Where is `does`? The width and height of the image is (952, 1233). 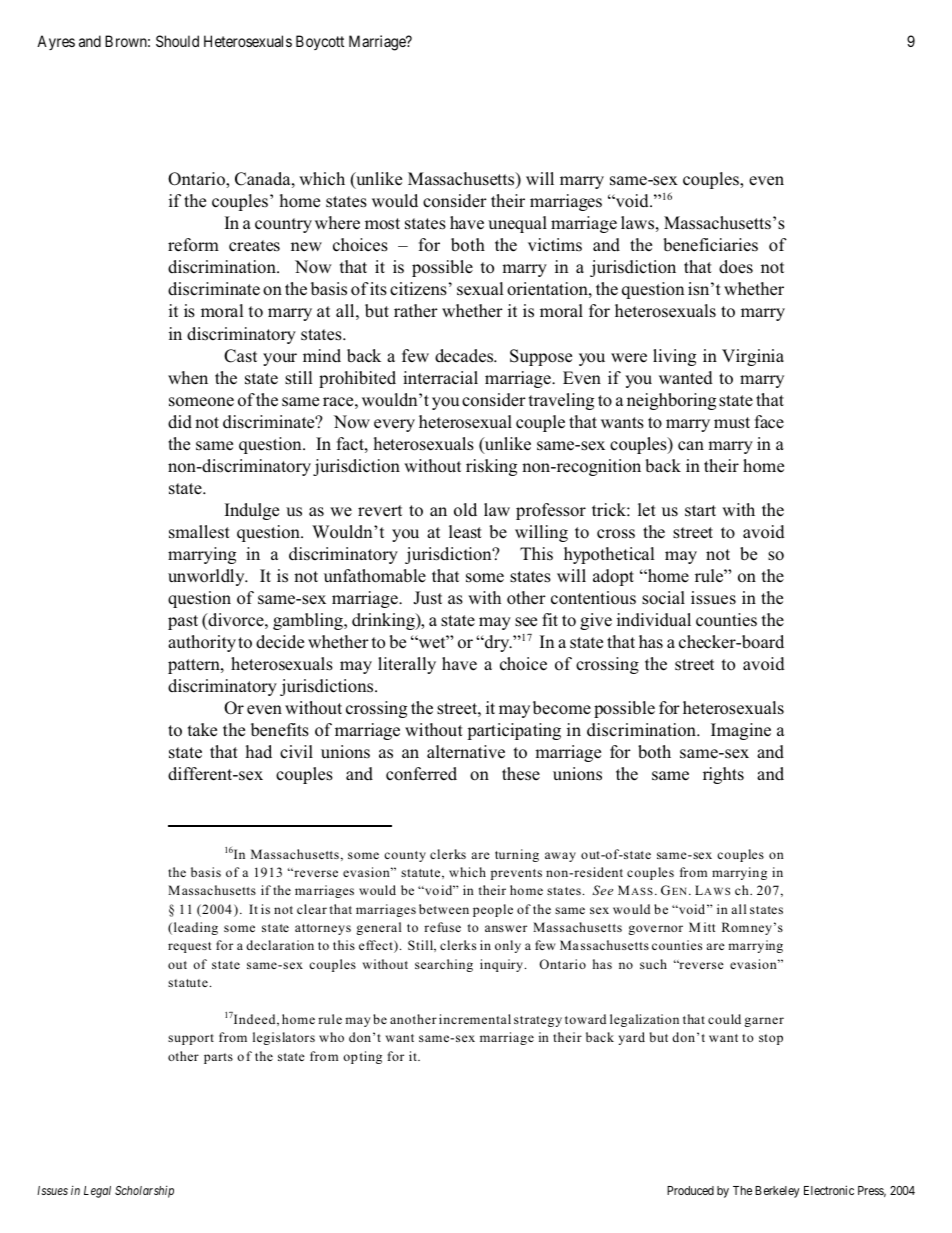 does is located at coordinates (736, 267).
